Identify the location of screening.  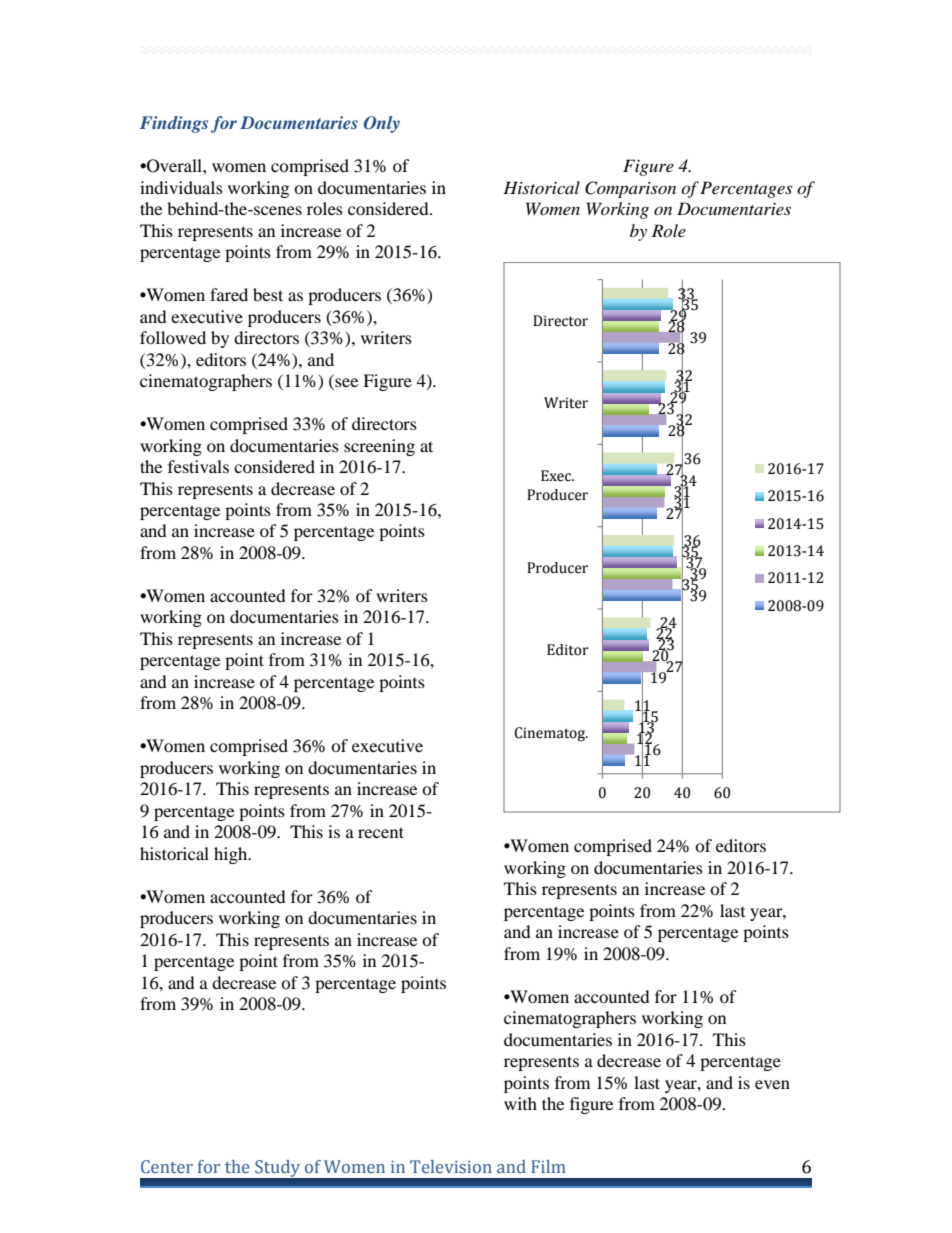
(379, 447).
